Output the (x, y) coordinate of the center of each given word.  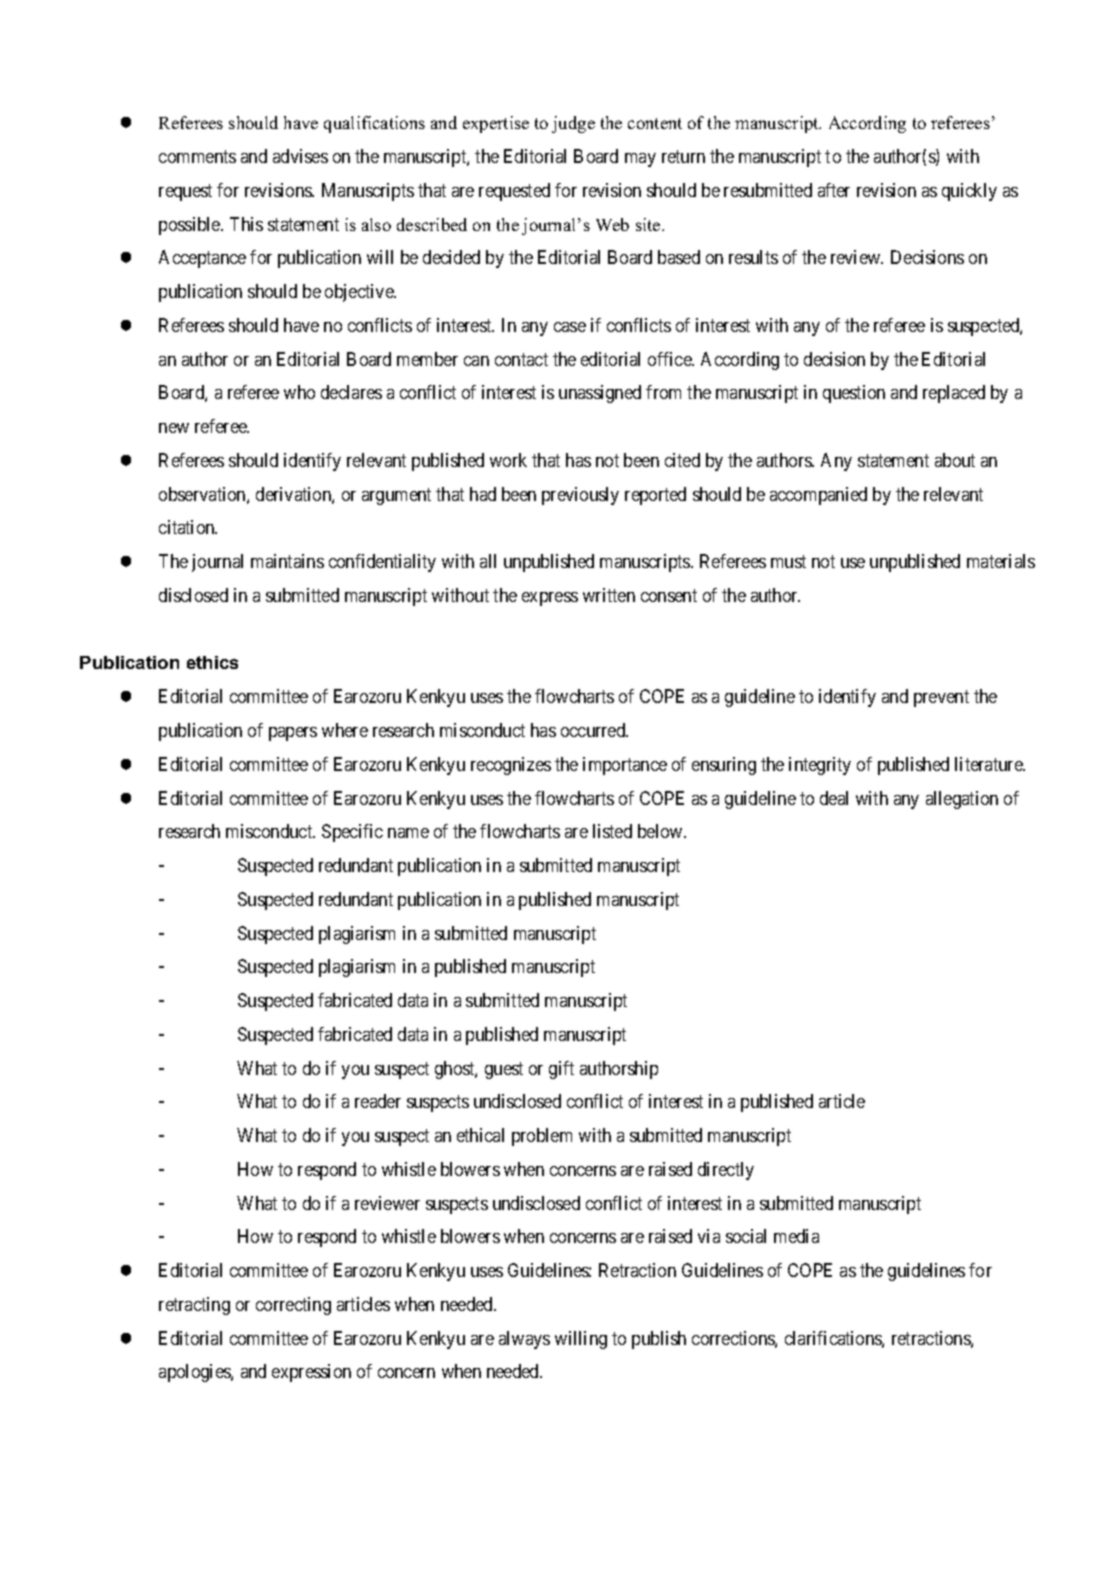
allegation (962, 800)
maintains (287, 561)
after (834, 190)
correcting (293, 1306)
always (524, 1340)
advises (300, 156)
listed (612, 831)
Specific (352, 833)
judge (573, 124)
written (609, 595)
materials (1001, 561)
